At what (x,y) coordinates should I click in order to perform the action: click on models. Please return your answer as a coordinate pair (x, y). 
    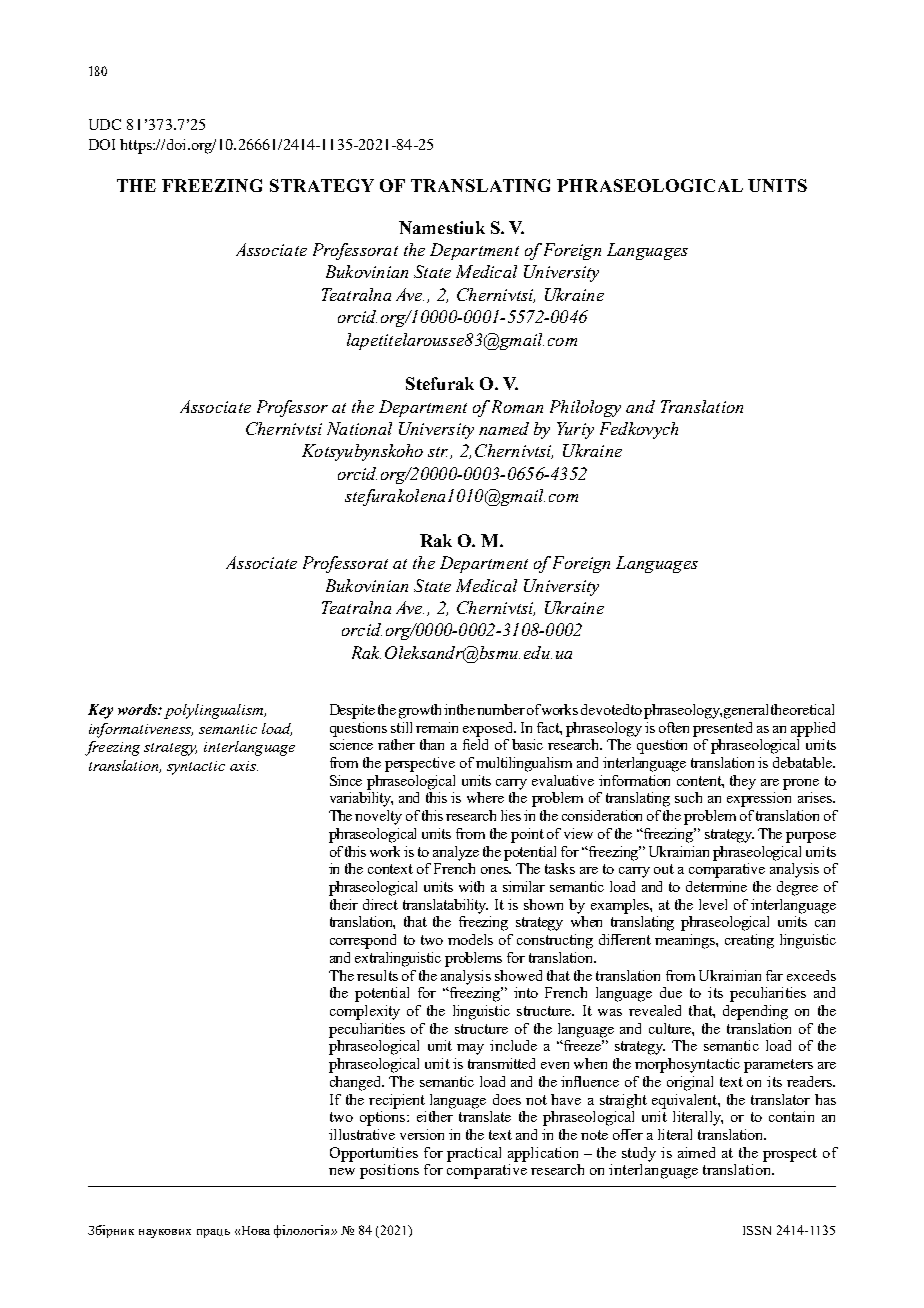
    Looking at the image, I should click on (470, 939).
